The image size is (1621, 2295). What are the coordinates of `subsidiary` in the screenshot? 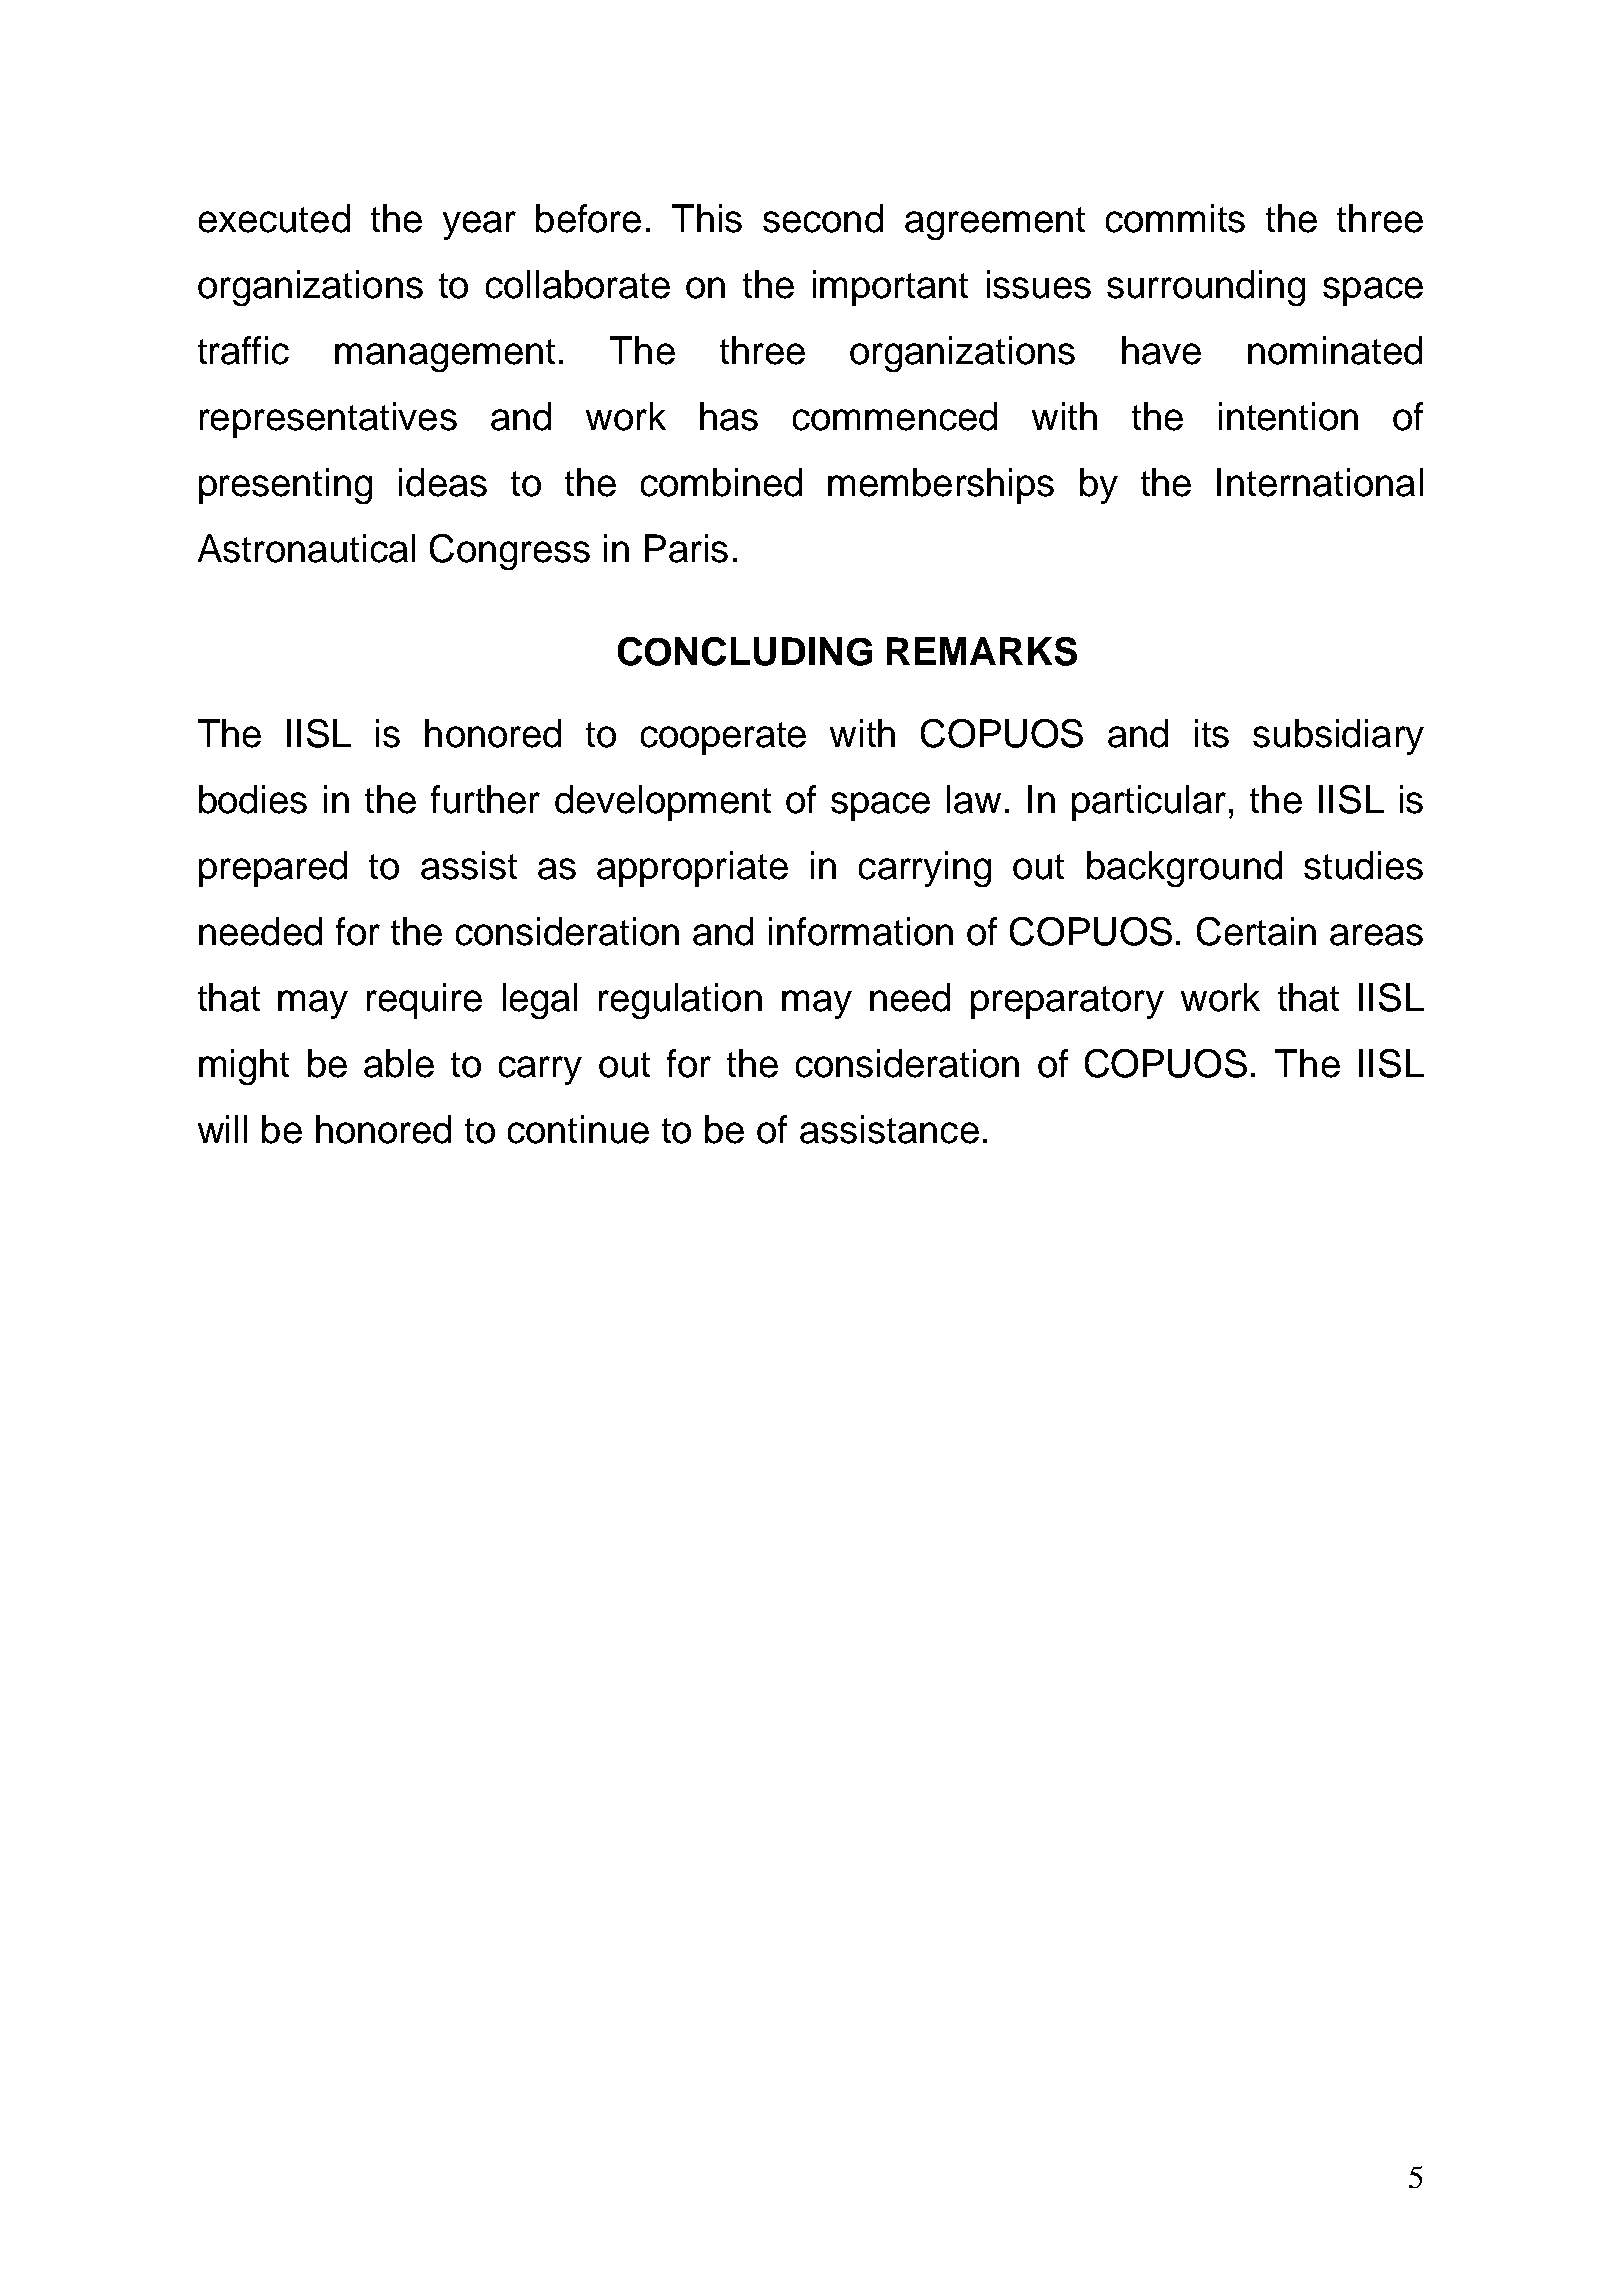 It's located at (1338, 737).
